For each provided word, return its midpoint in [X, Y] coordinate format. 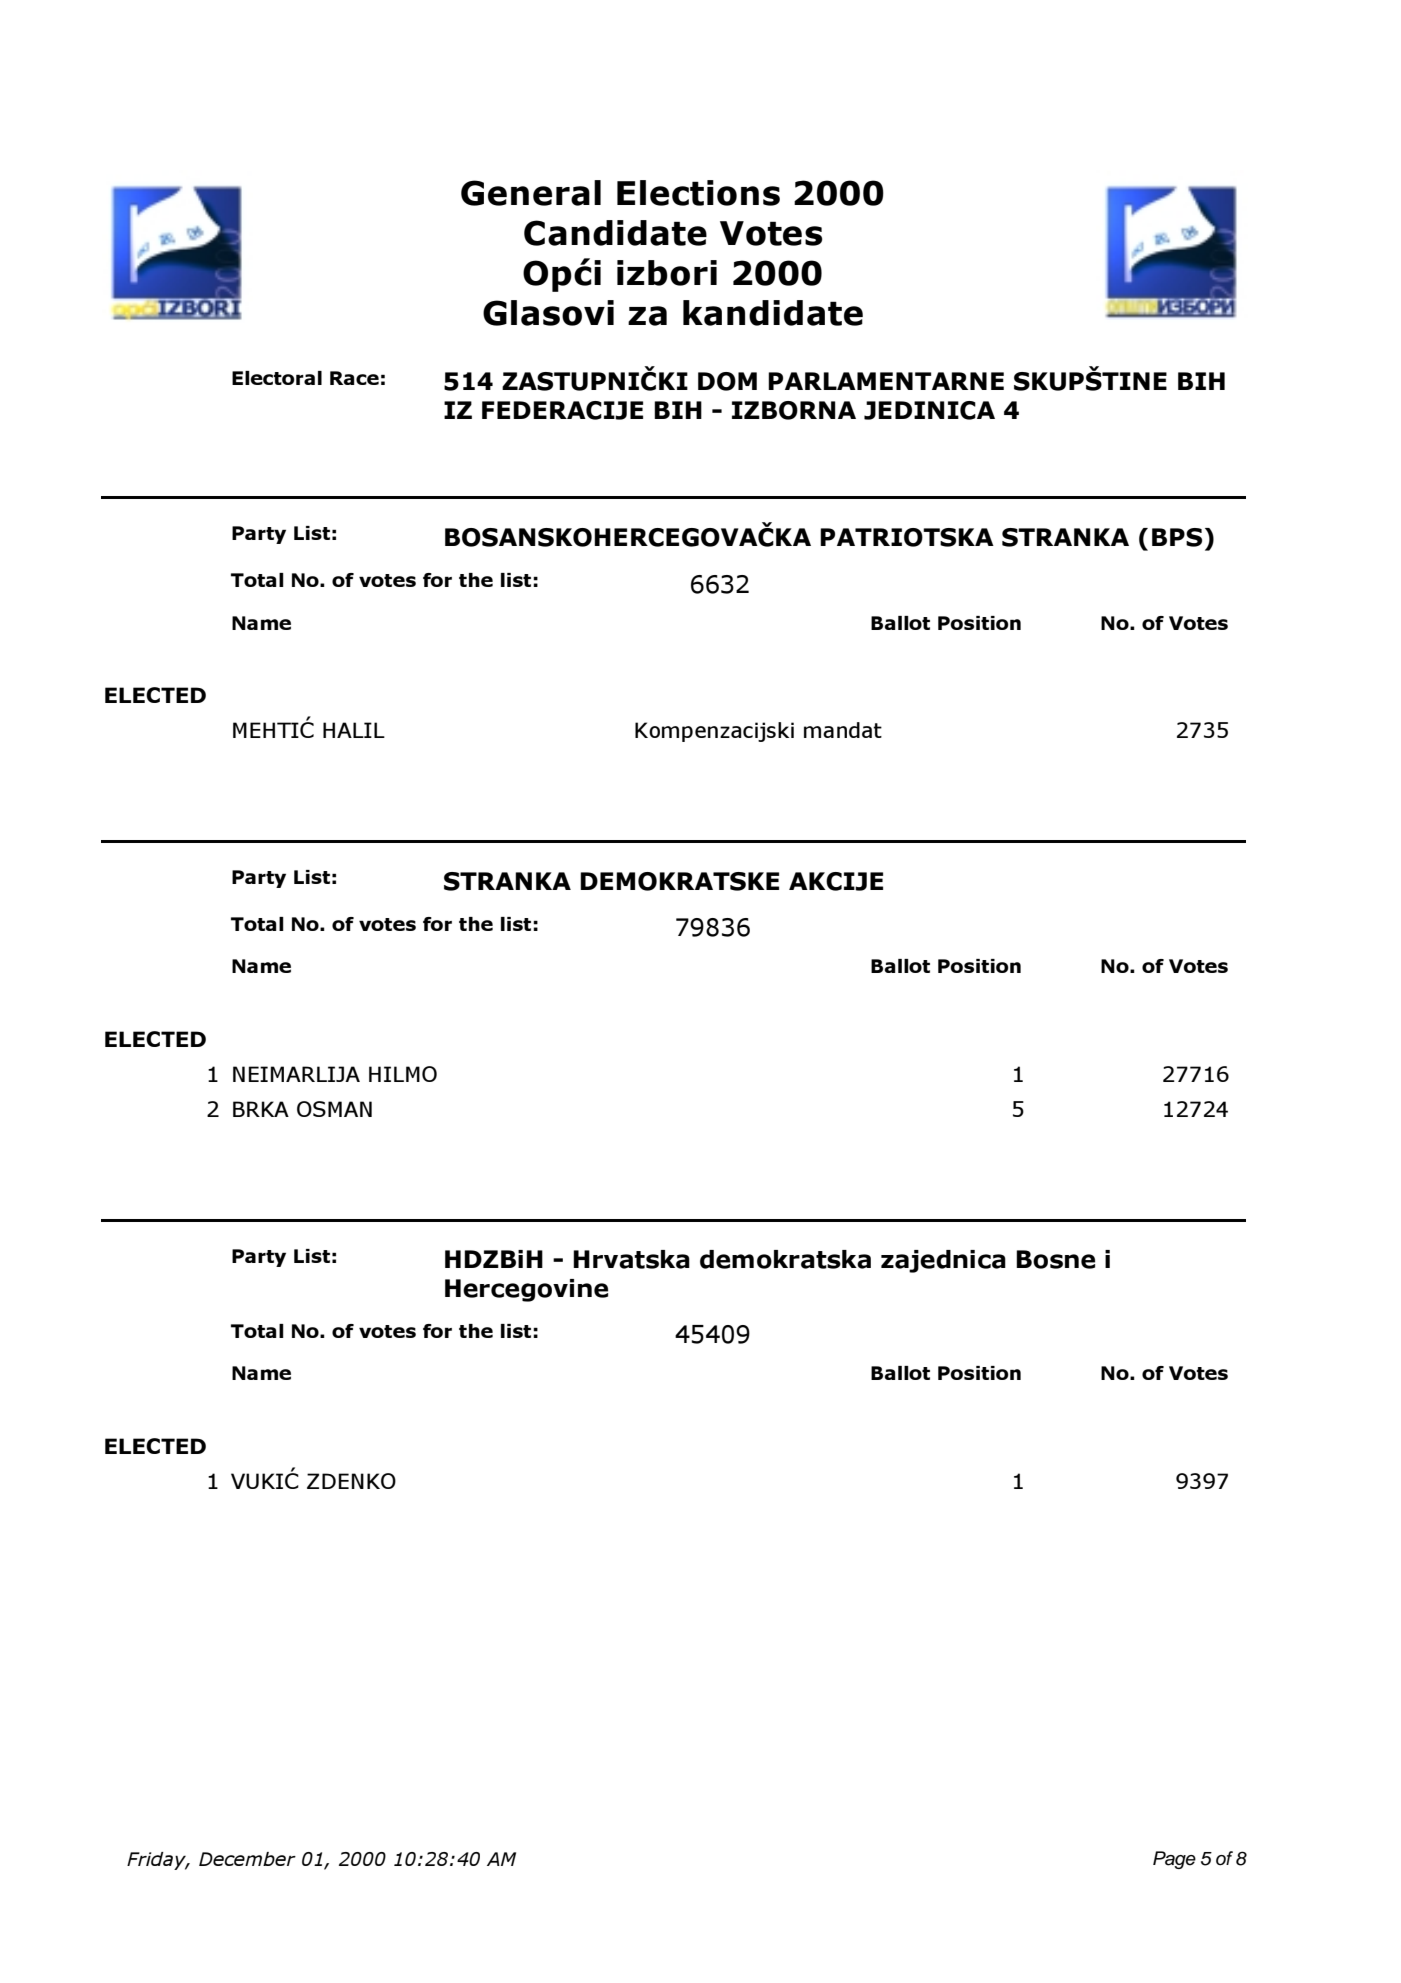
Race [354, 378]
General [531, 193]
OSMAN [334, 1109]
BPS [1177, 537]
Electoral [277, 378]
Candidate [615, 233]
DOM [727, 381]
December [247, 1859]
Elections [698, 193]
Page [1174, 1860]
